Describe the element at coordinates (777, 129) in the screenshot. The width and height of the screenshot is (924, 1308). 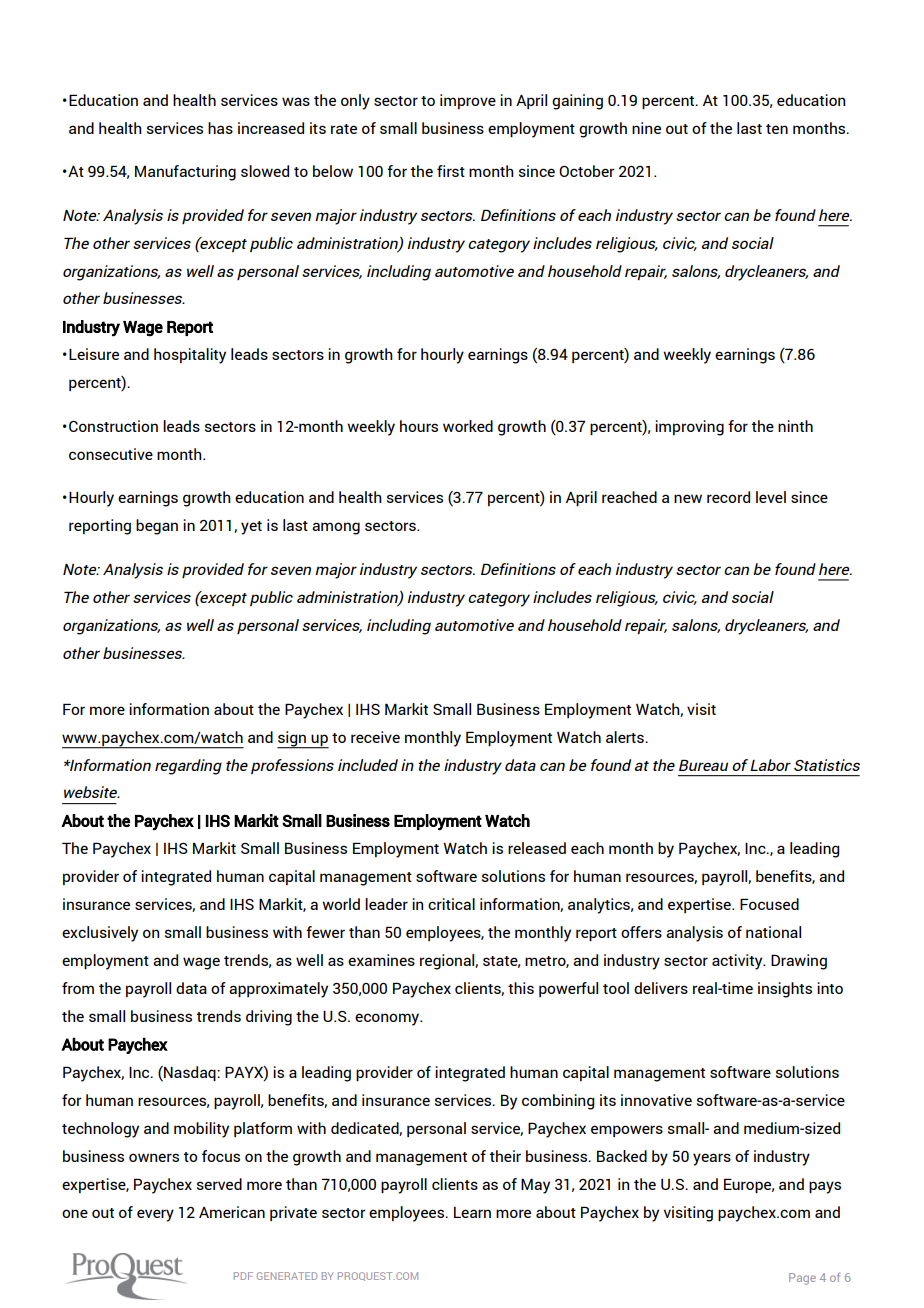
I see `ten` at that location.
